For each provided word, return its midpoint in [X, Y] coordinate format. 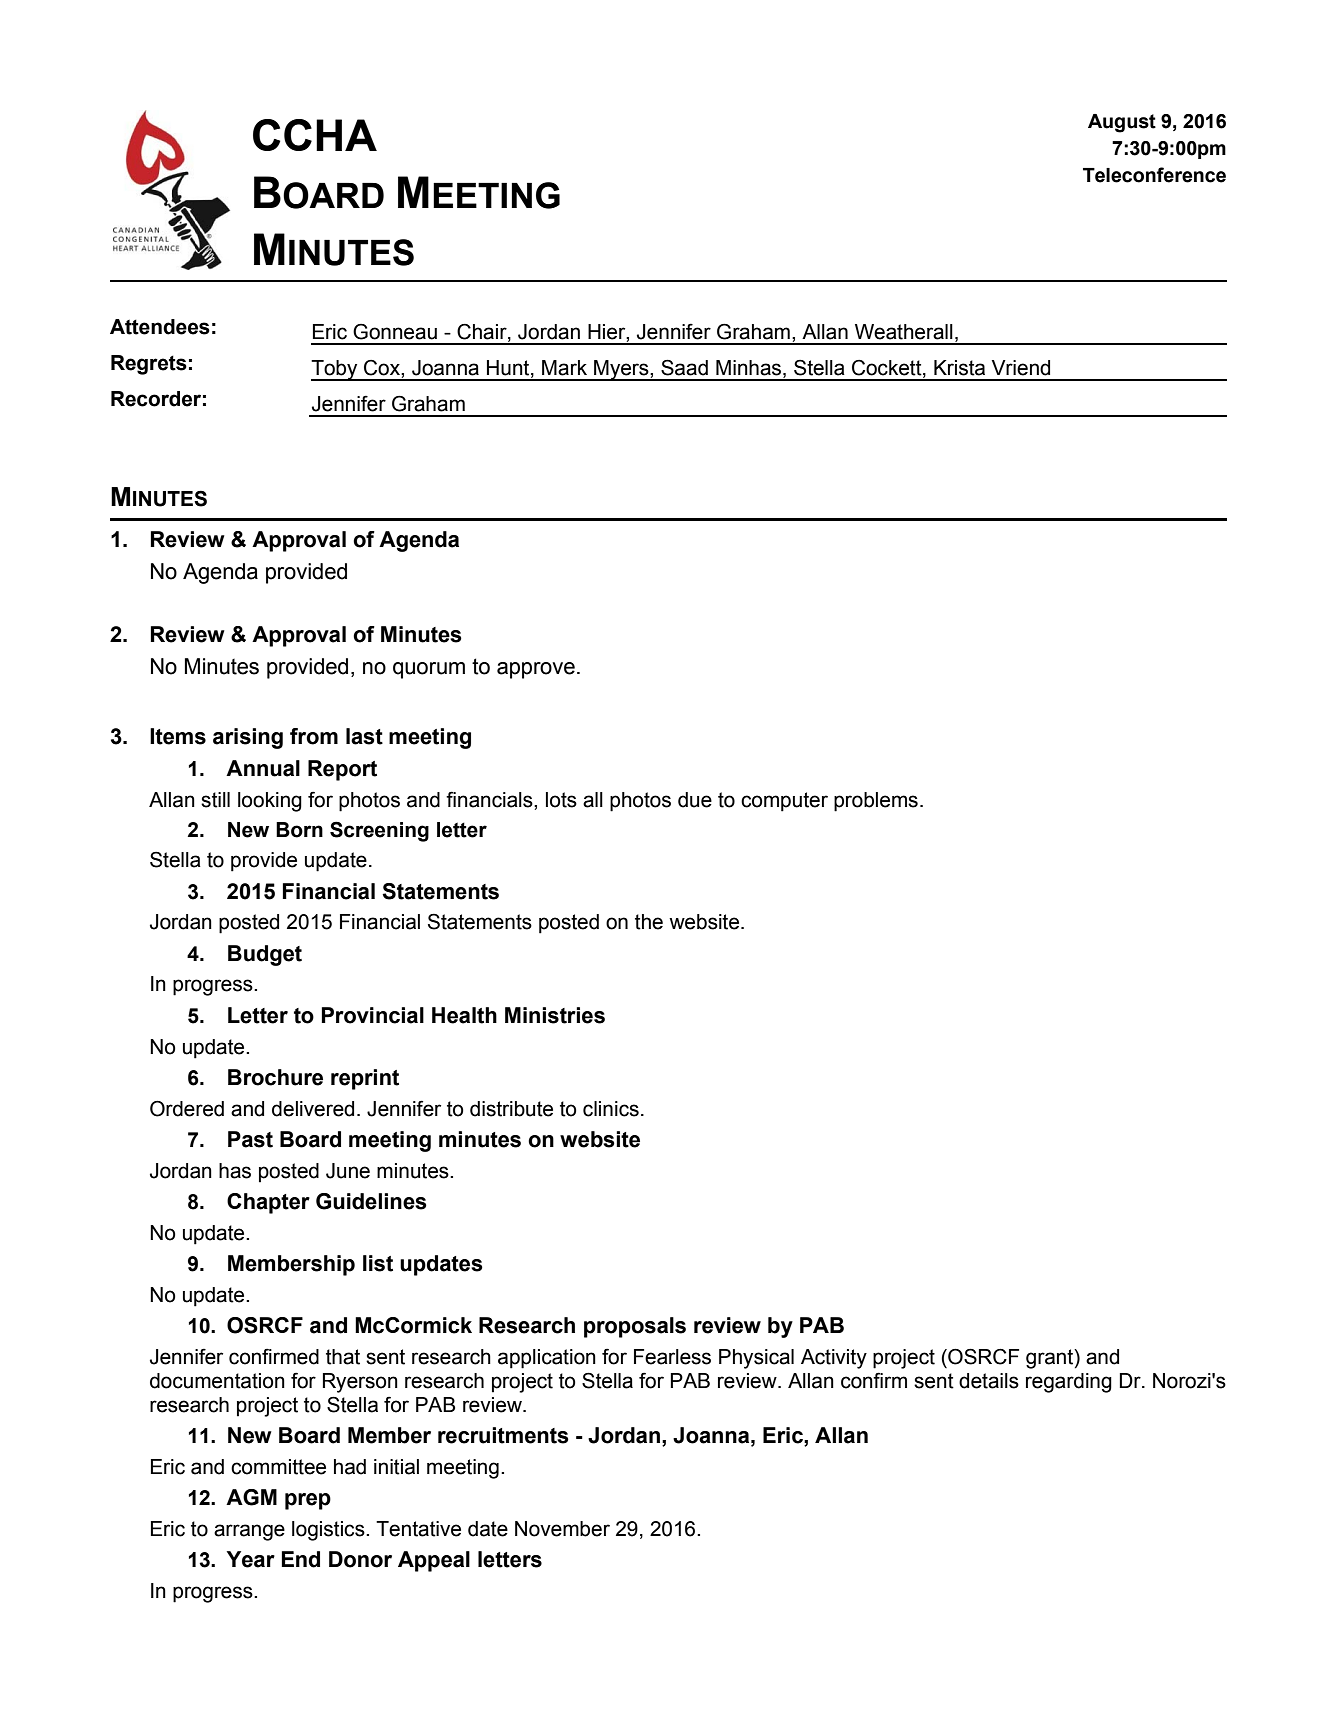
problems [876, 802]
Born [299, 830]
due [695, 800]
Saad [684, 367]
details [989, 1381]
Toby [335, 370]
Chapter [268, 1203]
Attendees [160, 327]
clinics [611, 1109]
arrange [249, 1532]
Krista [959, 368]
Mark [564, 368]
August [1122, 123]
